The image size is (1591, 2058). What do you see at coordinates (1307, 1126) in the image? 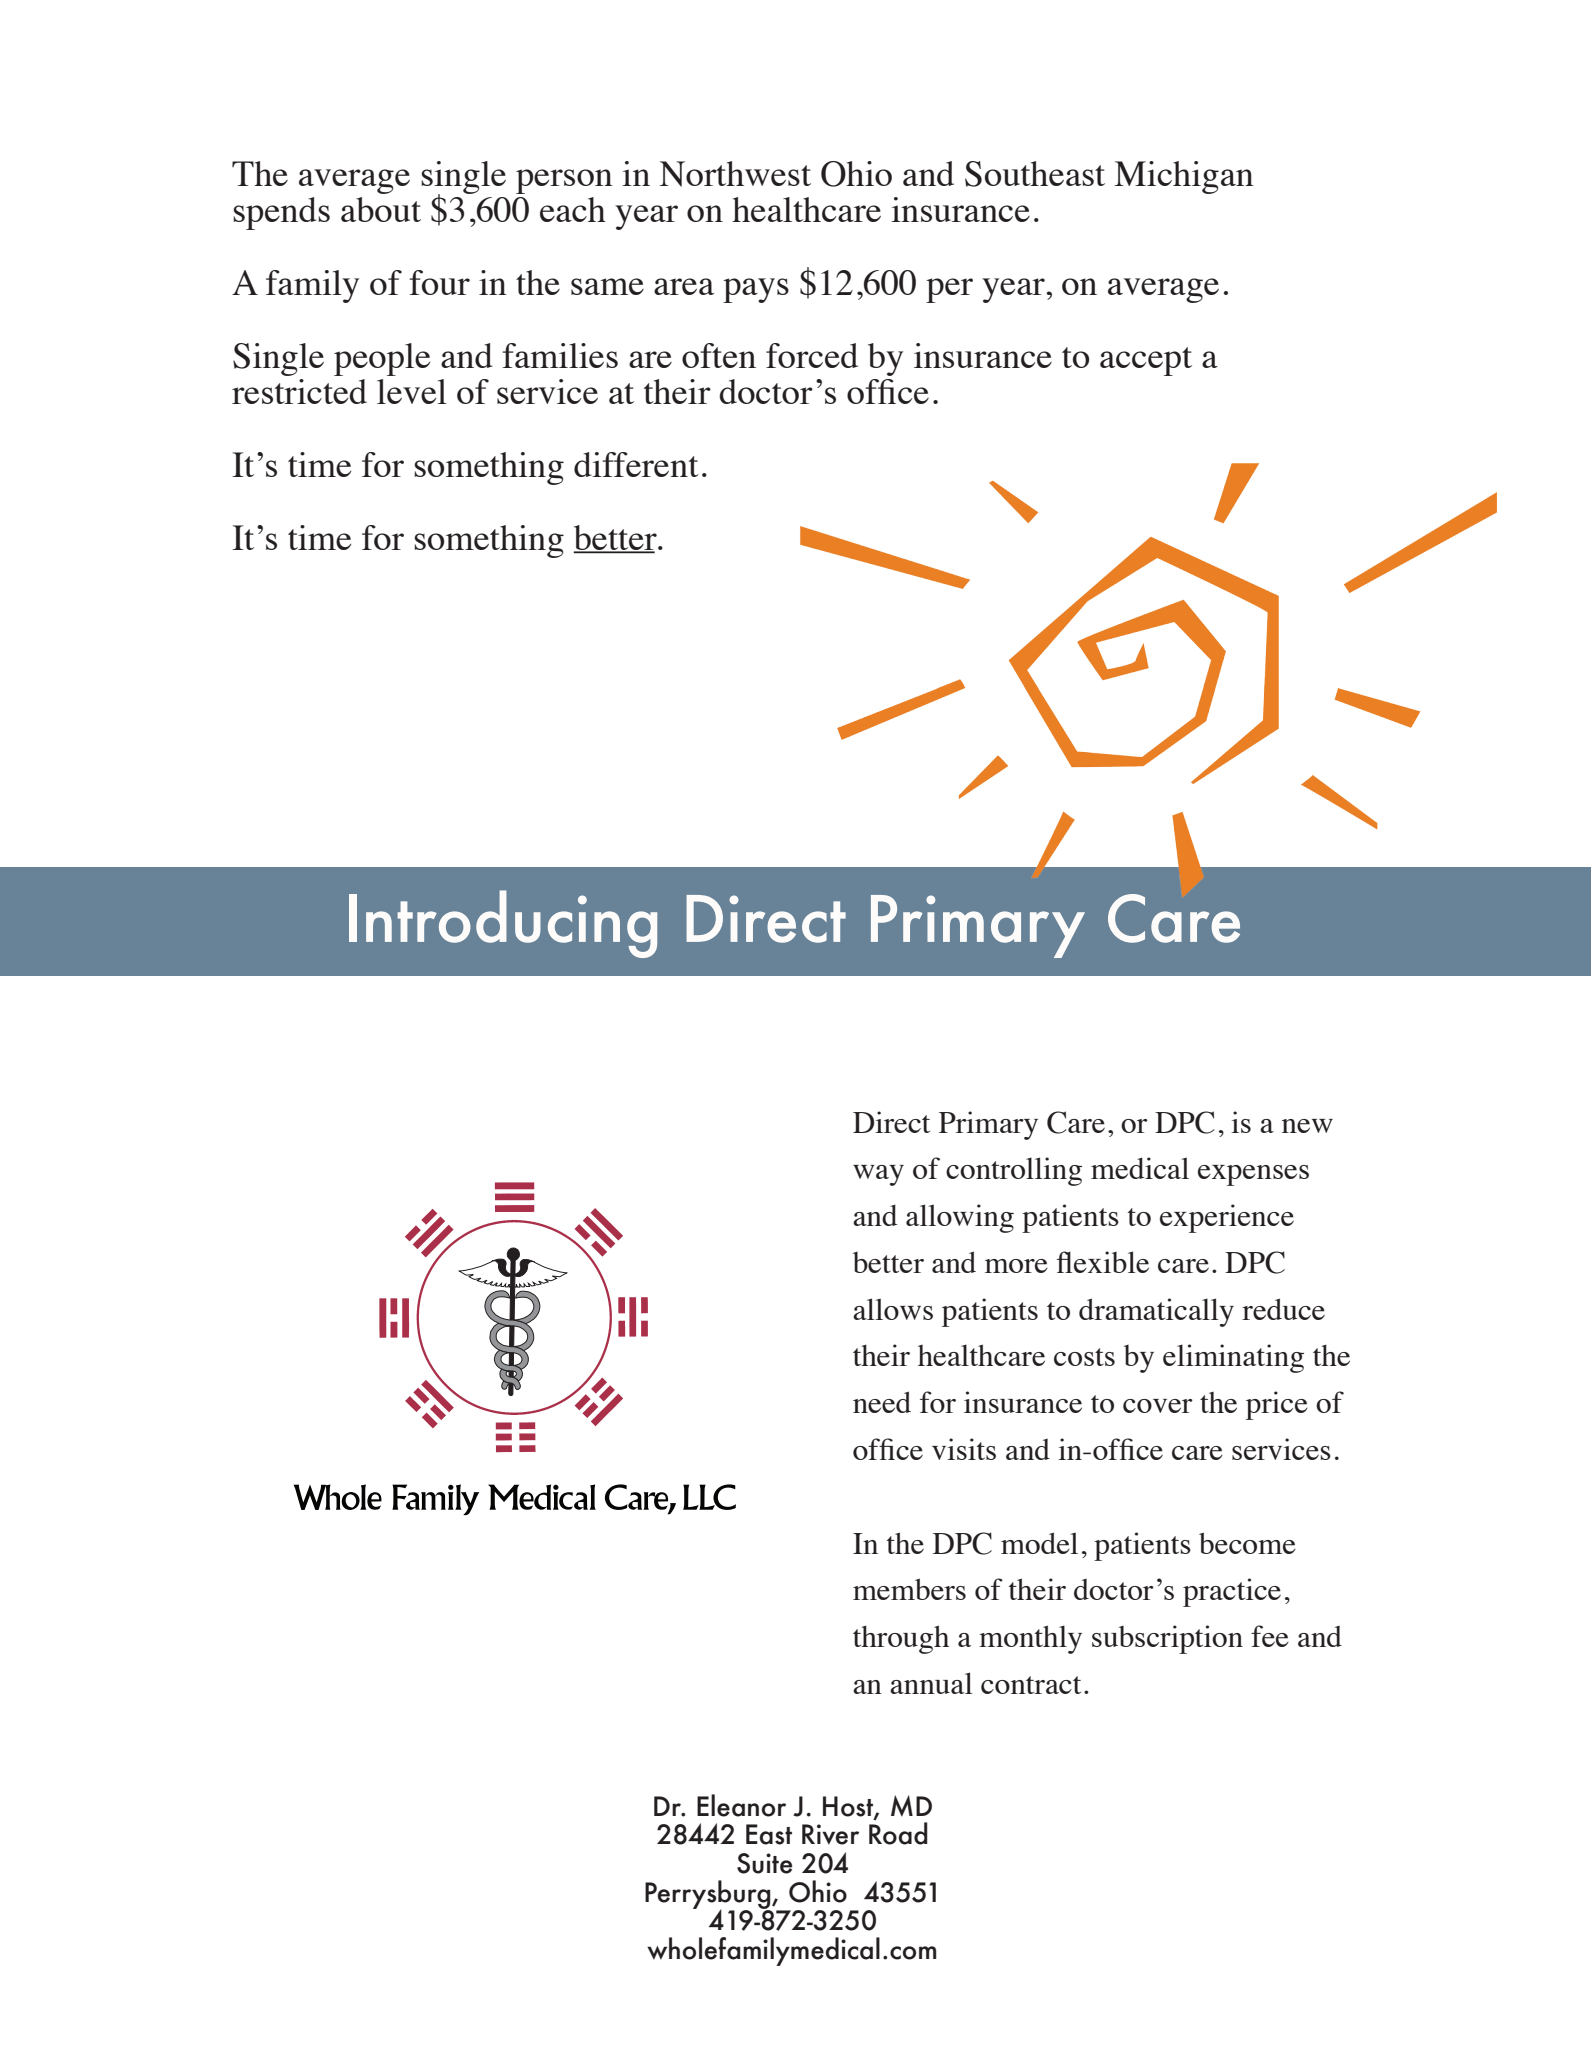
I see `new` at bounding box center [1307, 1126].
